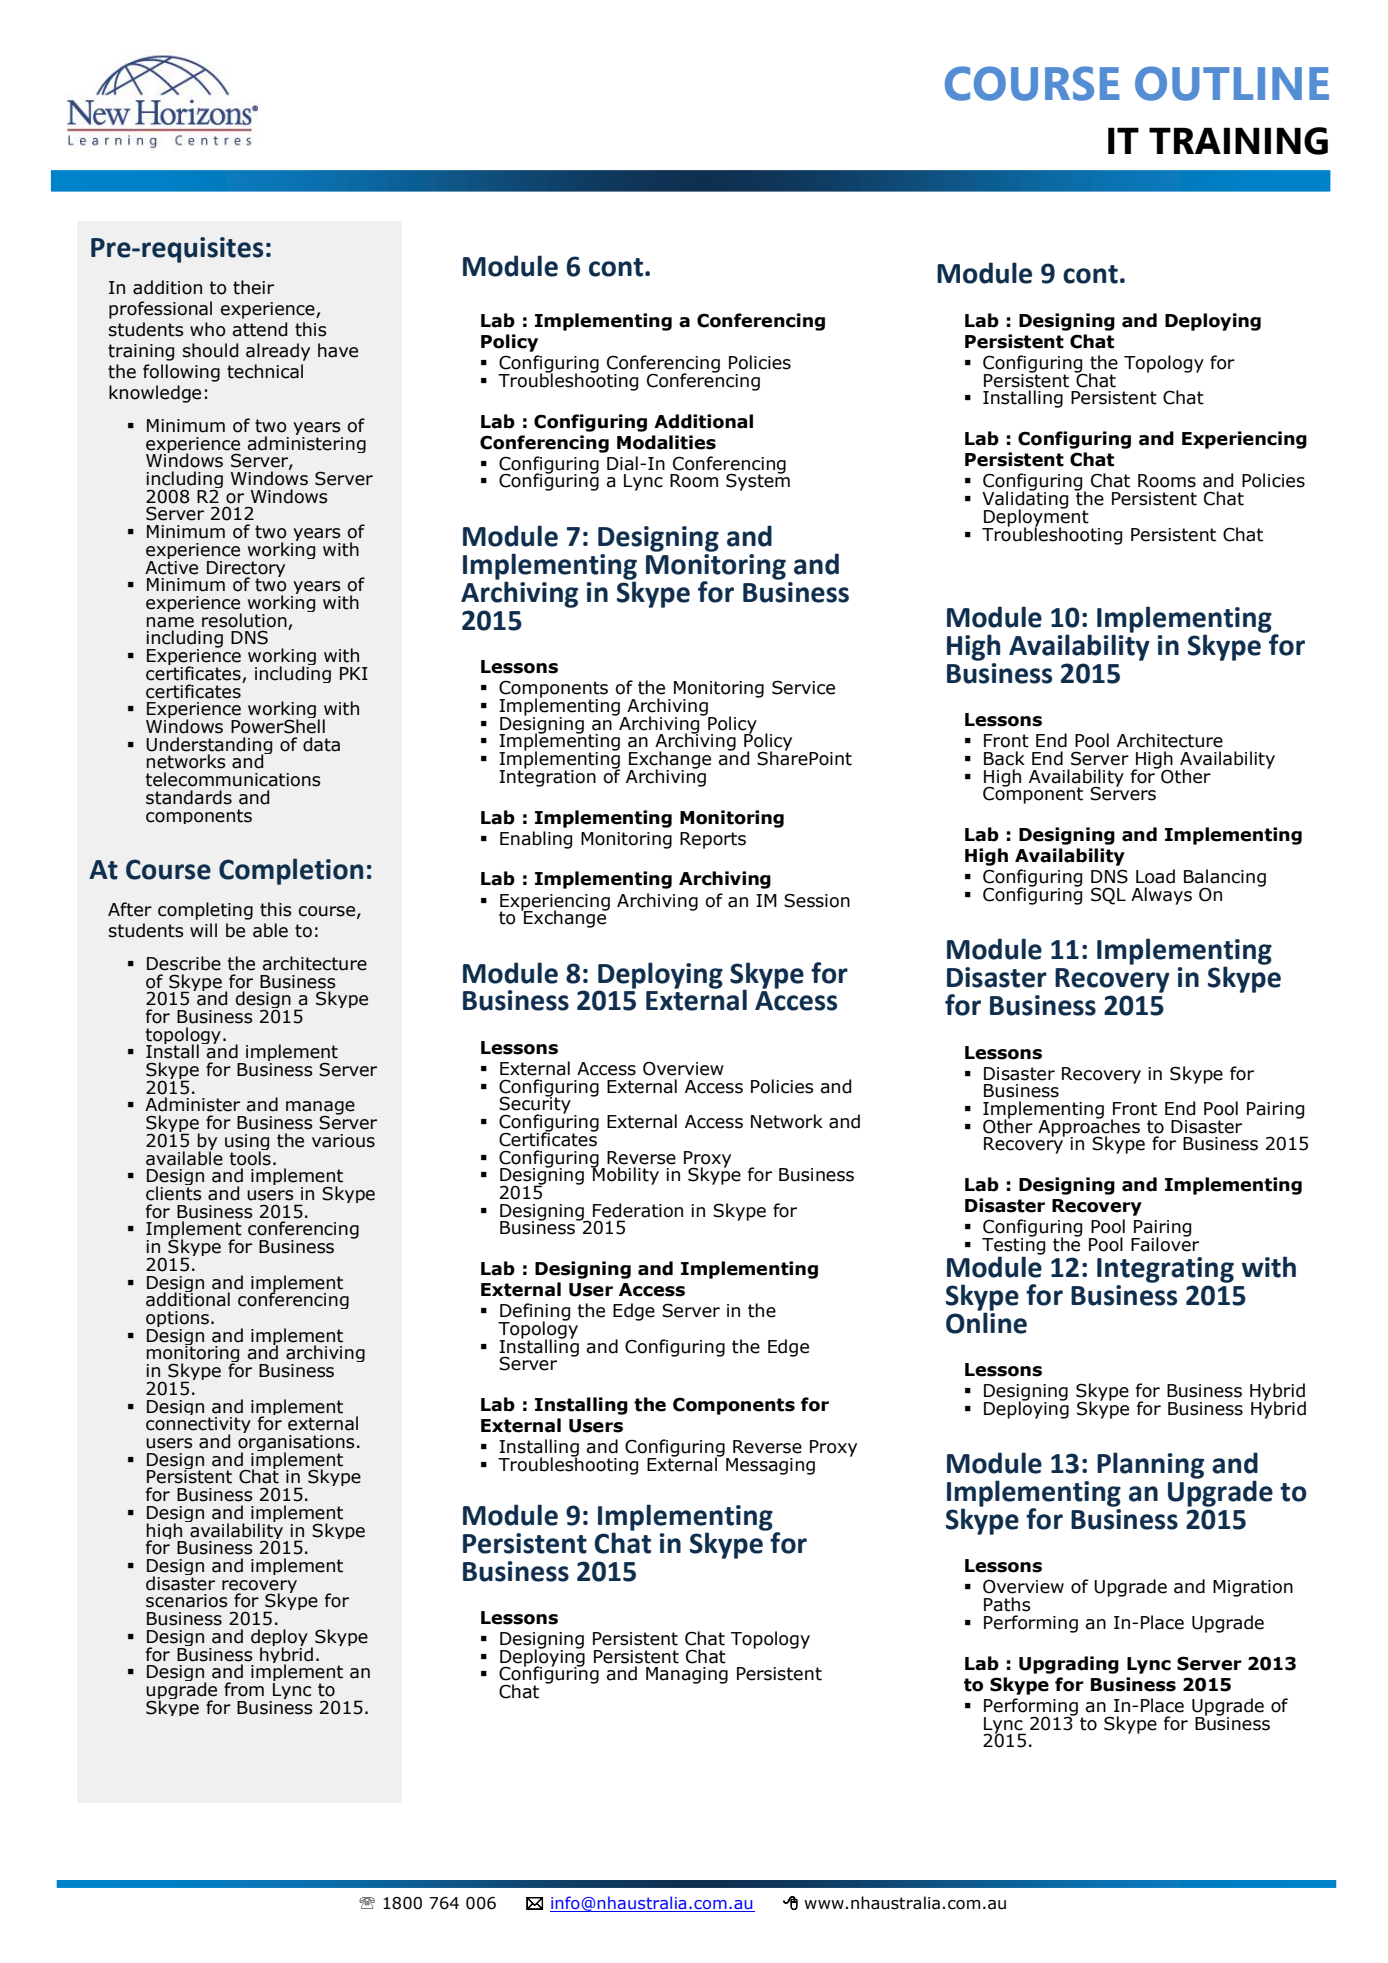 This image has height=1963, width=1388. What do you see at coordinates (666, 442) in the image?
I see `Modalities` at bounding box center [666, 442].
